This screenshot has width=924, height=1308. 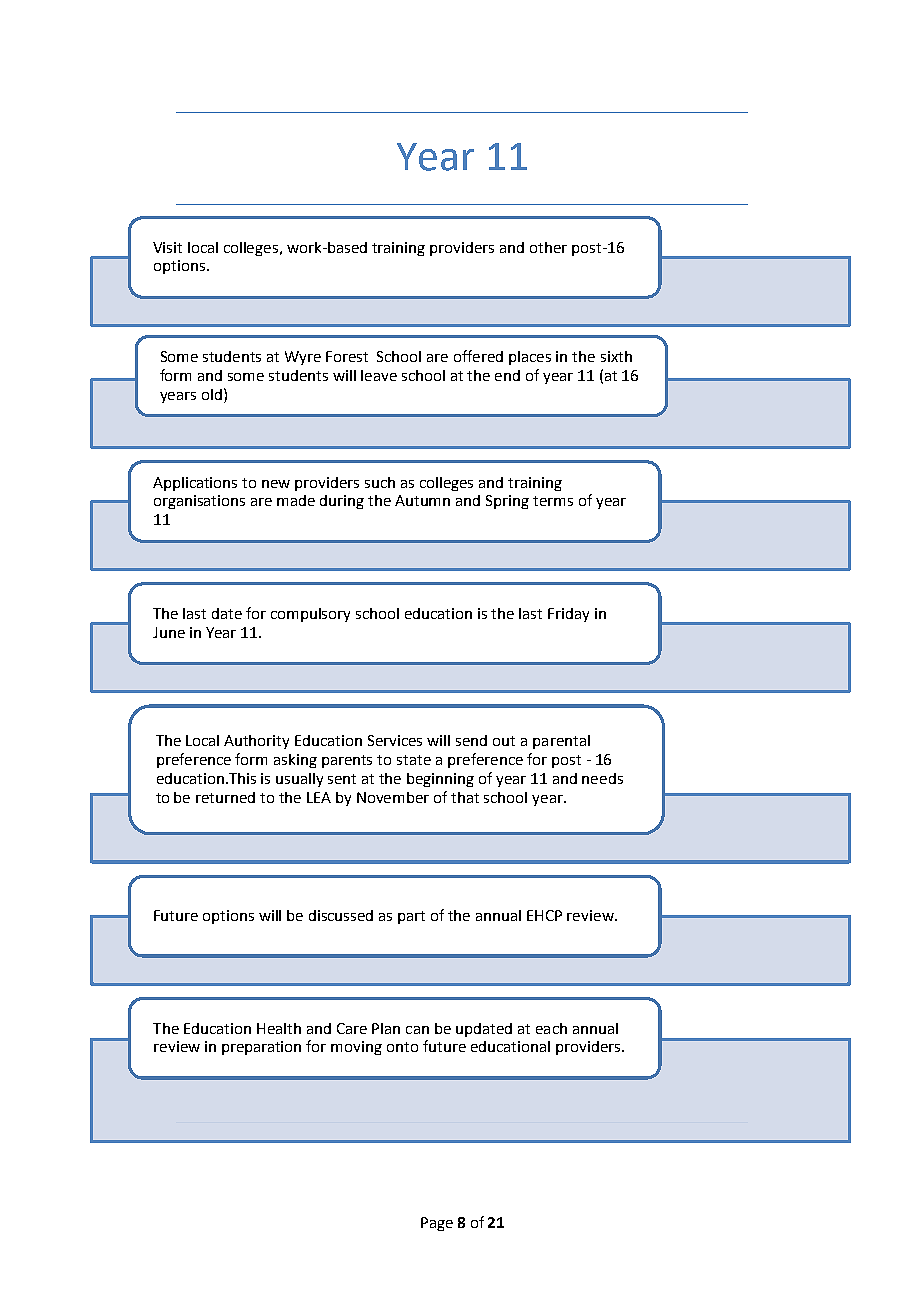 What do you see at coordinates (199, 502) in the screenshot?
I see `organisations` at bounding box center [199, 502].
